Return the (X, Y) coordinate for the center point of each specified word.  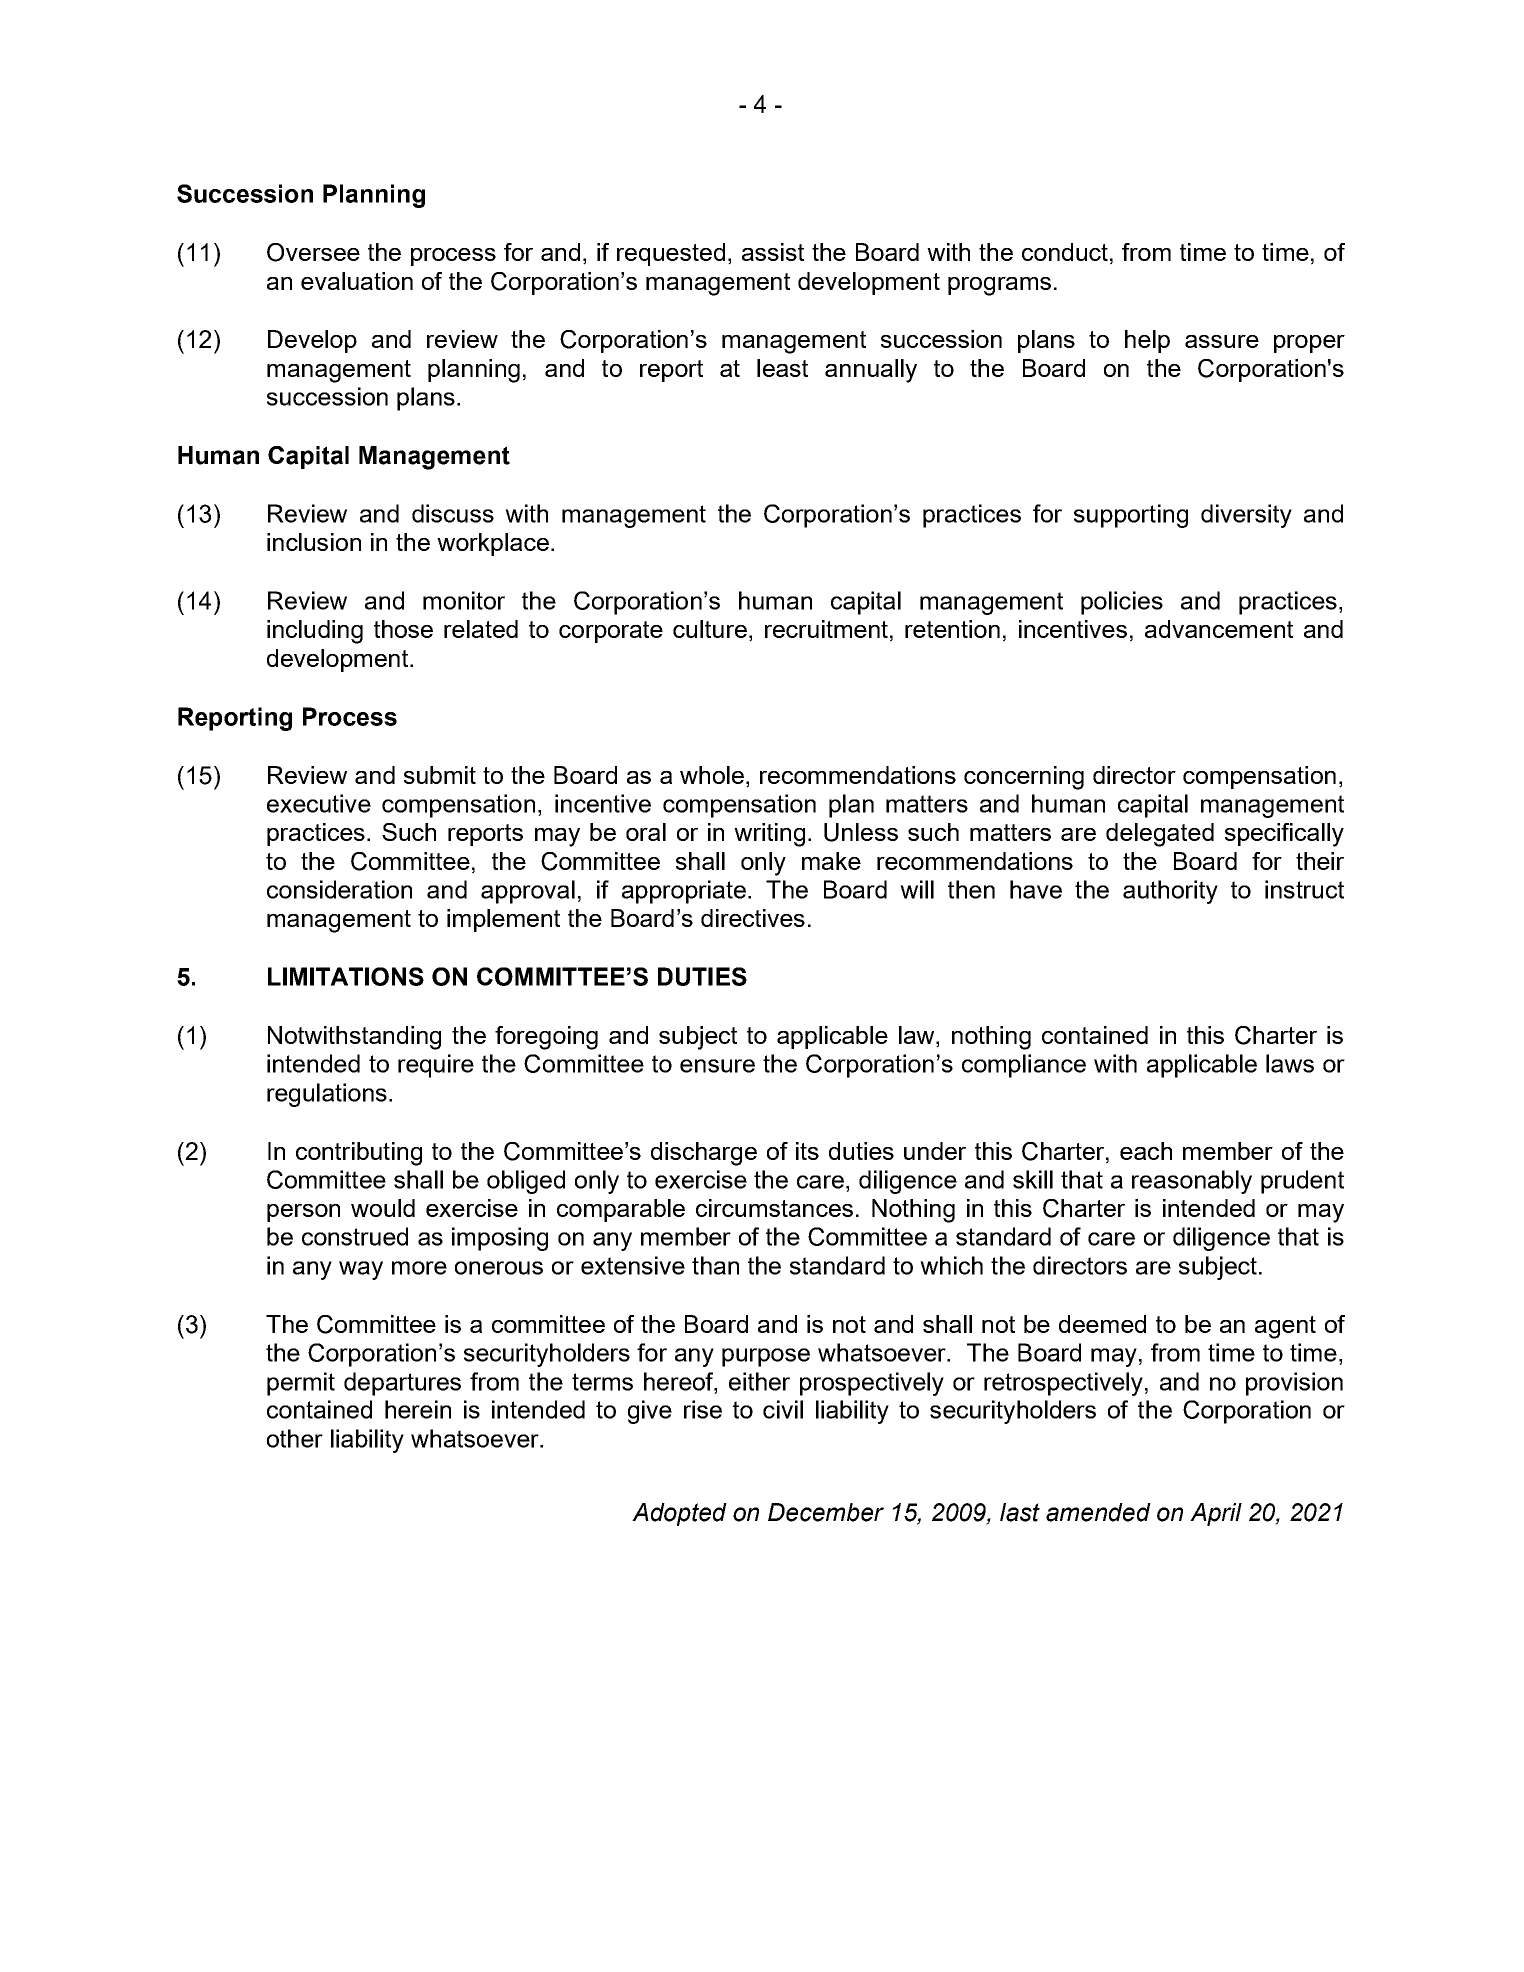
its (807, 1151)
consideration (339, 889)
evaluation (357, 281)
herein (418, 1409)
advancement (1219, 629)
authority (1170, 892)
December (826, 1512)
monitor (464, 600)
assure (1222, 341)
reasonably (1192, 1182)
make (831, 861)
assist (773, 252)
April (1216, 1514)
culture (710, 629)
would (383, 1208)
